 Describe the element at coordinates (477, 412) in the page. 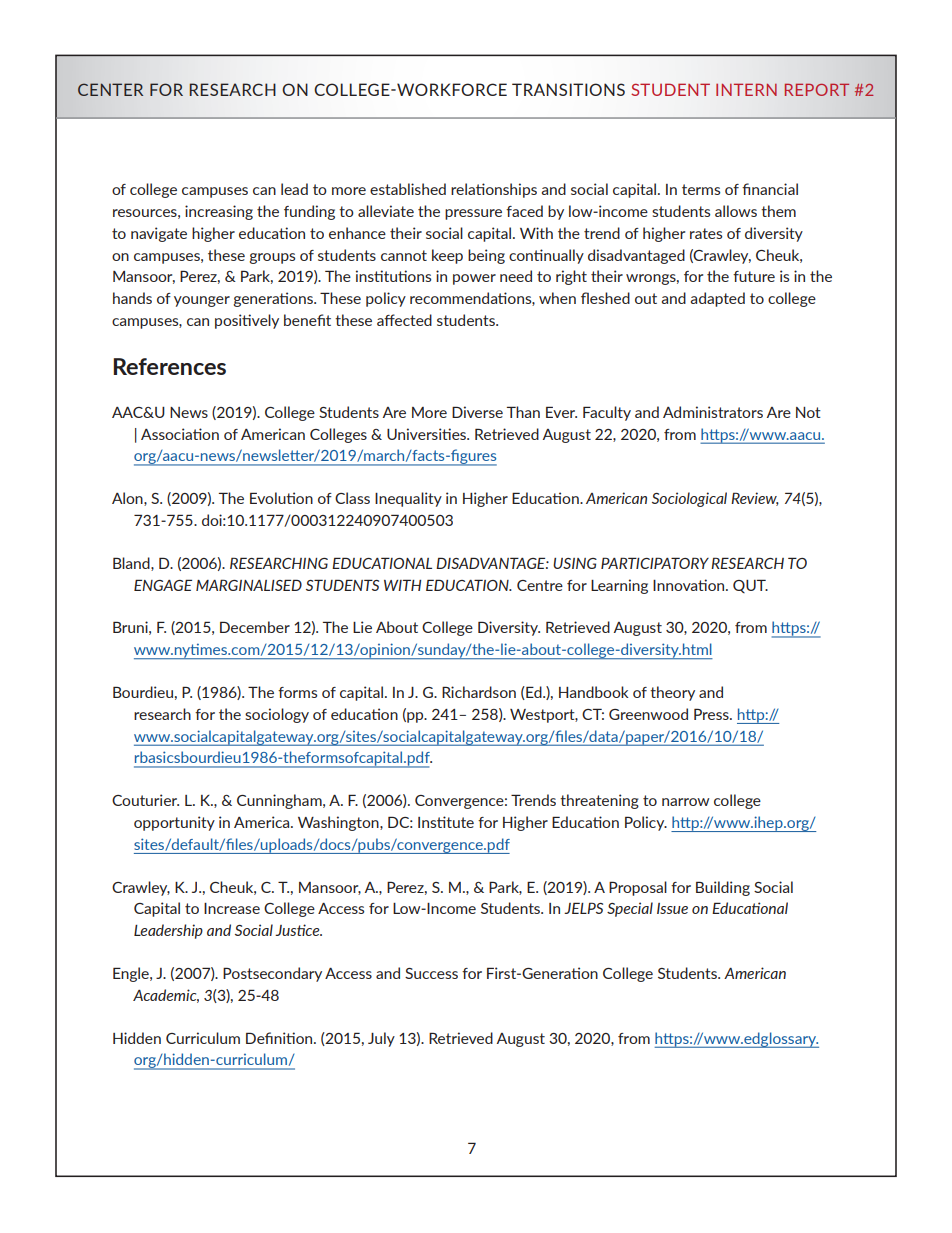

I see `Diverse` at that location.
